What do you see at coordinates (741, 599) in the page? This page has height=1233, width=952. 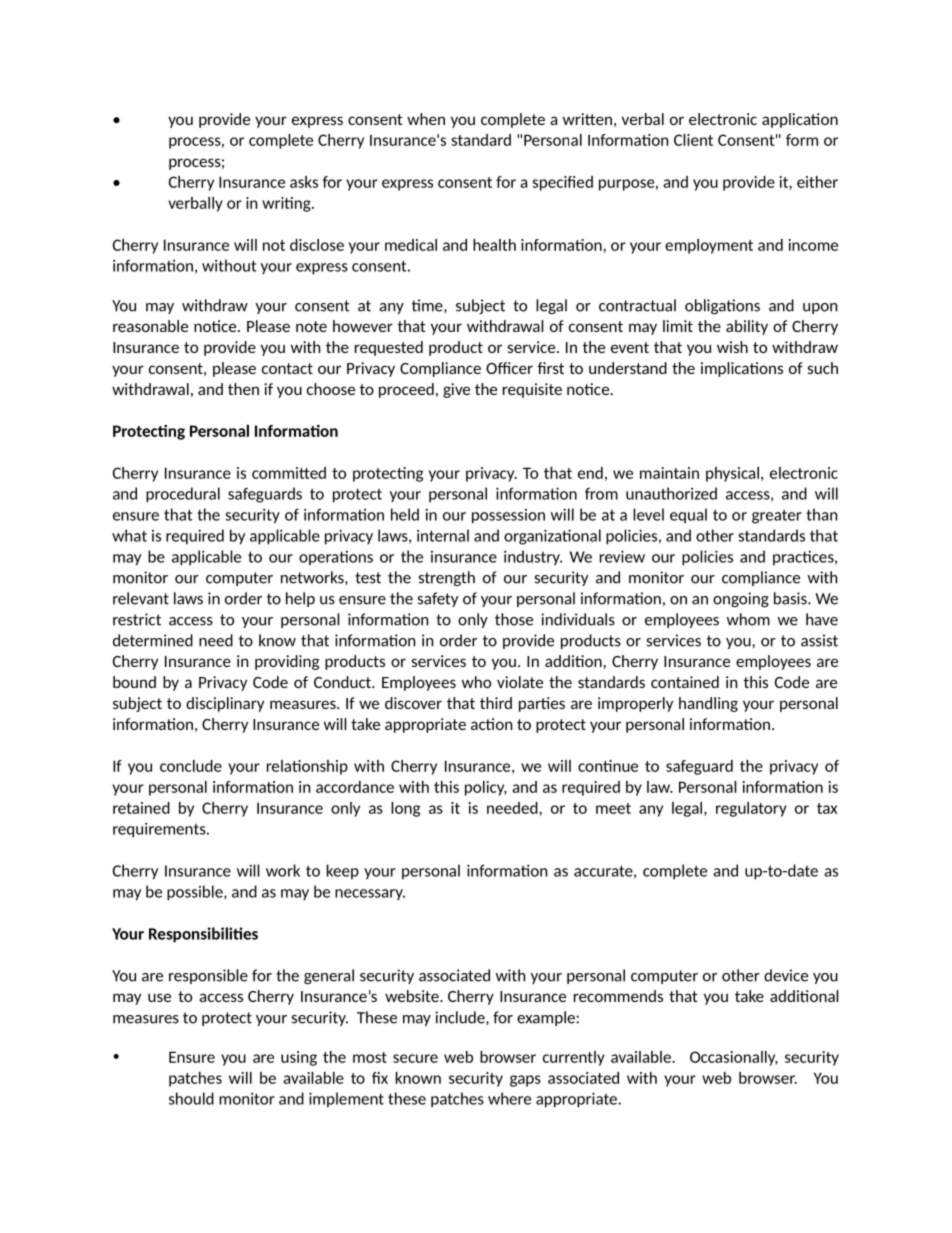 I see `ongoing` at bounding box center [741, 599].
